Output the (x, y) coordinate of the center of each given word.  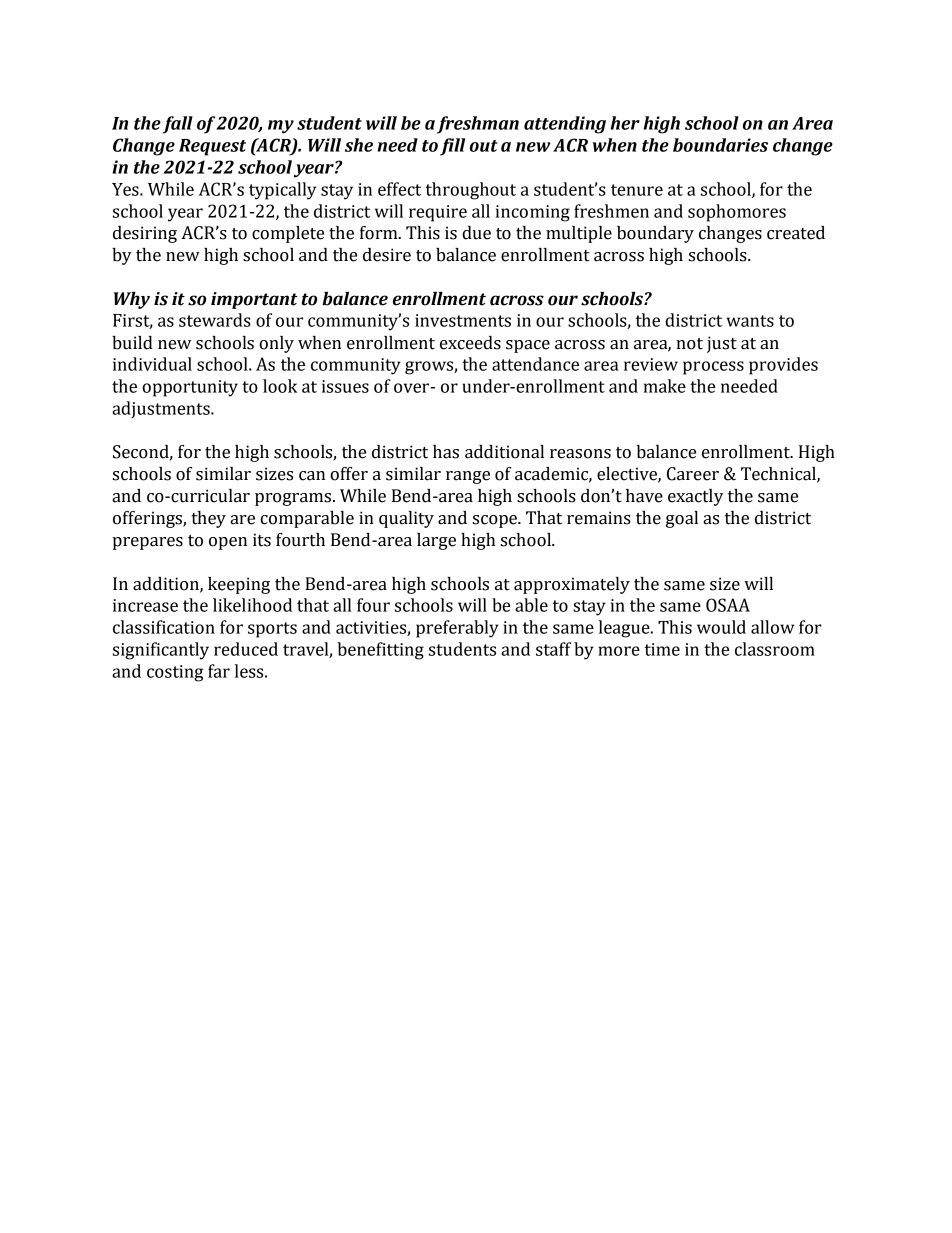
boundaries (720, 145)
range (468, 477)
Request (212, 147)
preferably (457, 629)
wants (750, 321)
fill (452, 147)
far (219, 671)
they (209, 519)
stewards (215, 320)
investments (463, 320)
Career (693, 474)
